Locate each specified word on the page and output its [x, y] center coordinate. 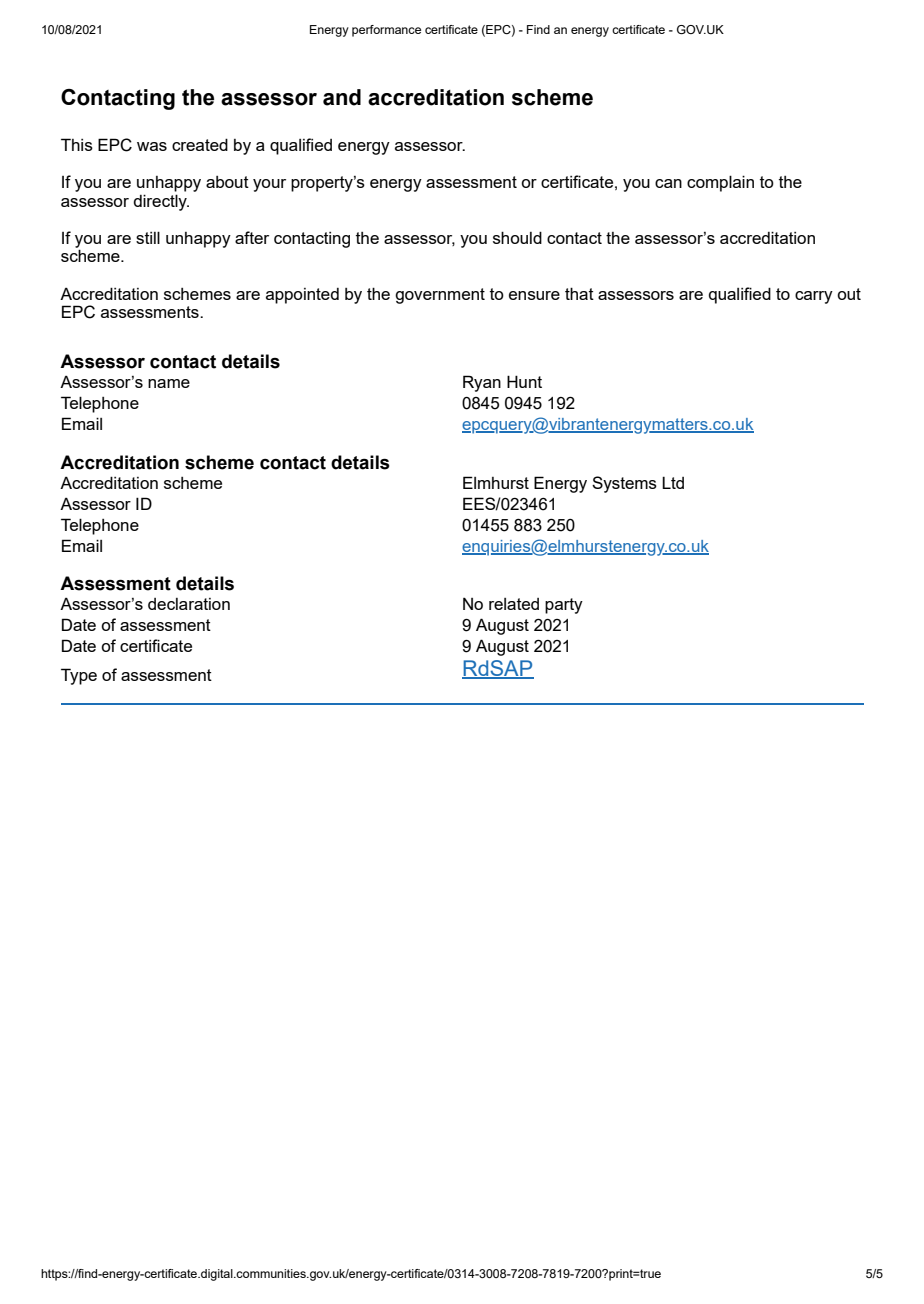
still [148, 237]
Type [79, 676]
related [514, 604]
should [517, 237]
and [342, 97]
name [169, 383]
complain [720, 183]
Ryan [482, 383]
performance [386, 31]
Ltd [673, 482]
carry [814, 297]
